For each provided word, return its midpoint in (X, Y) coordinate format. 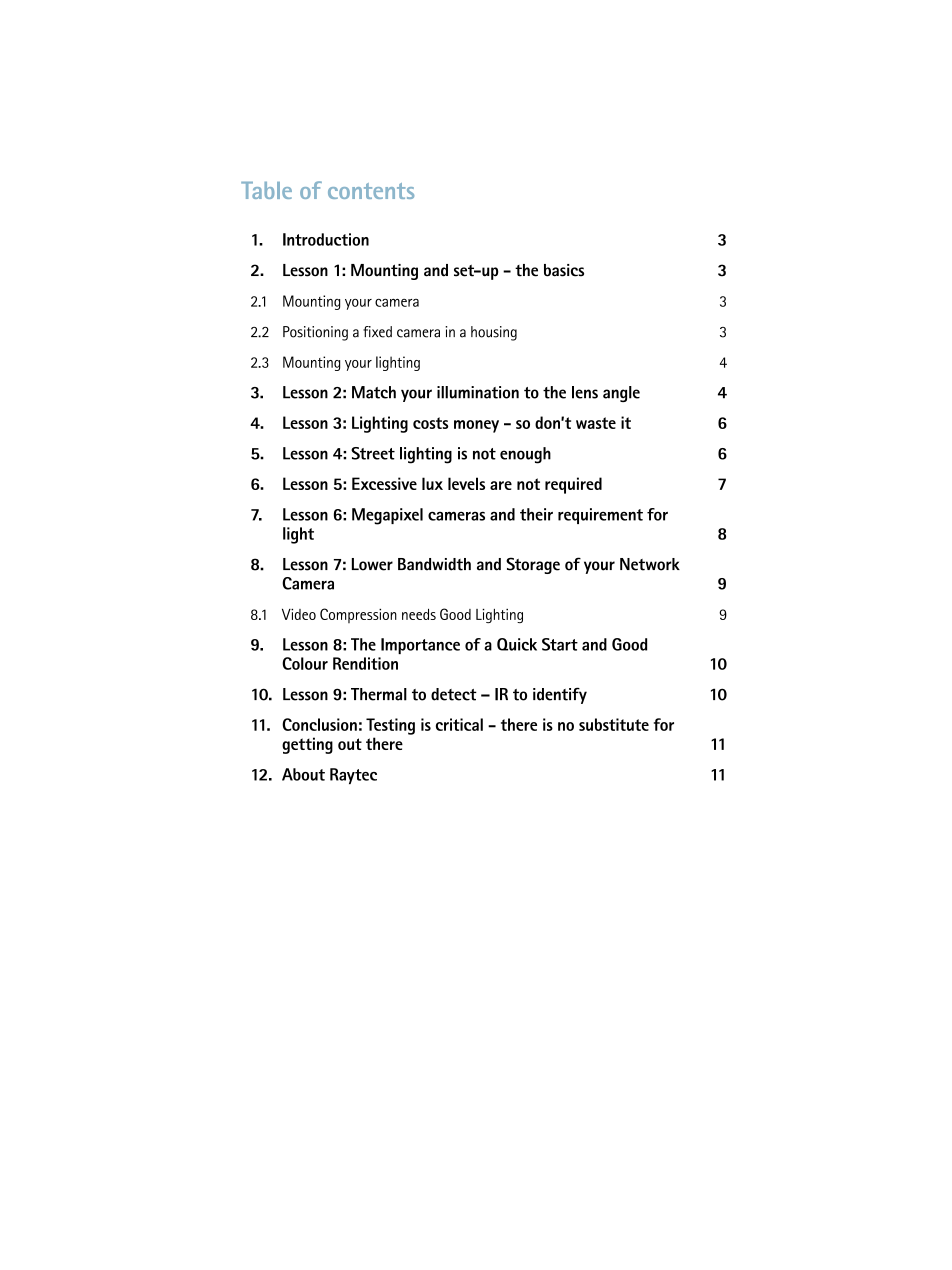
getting (307, 745)
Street (373, 453)
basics (564, 270)
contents (371, 191)
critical (459, 724)
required (573, 485)
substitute (614, 724)
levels (466, 483)
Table (266, 190)
